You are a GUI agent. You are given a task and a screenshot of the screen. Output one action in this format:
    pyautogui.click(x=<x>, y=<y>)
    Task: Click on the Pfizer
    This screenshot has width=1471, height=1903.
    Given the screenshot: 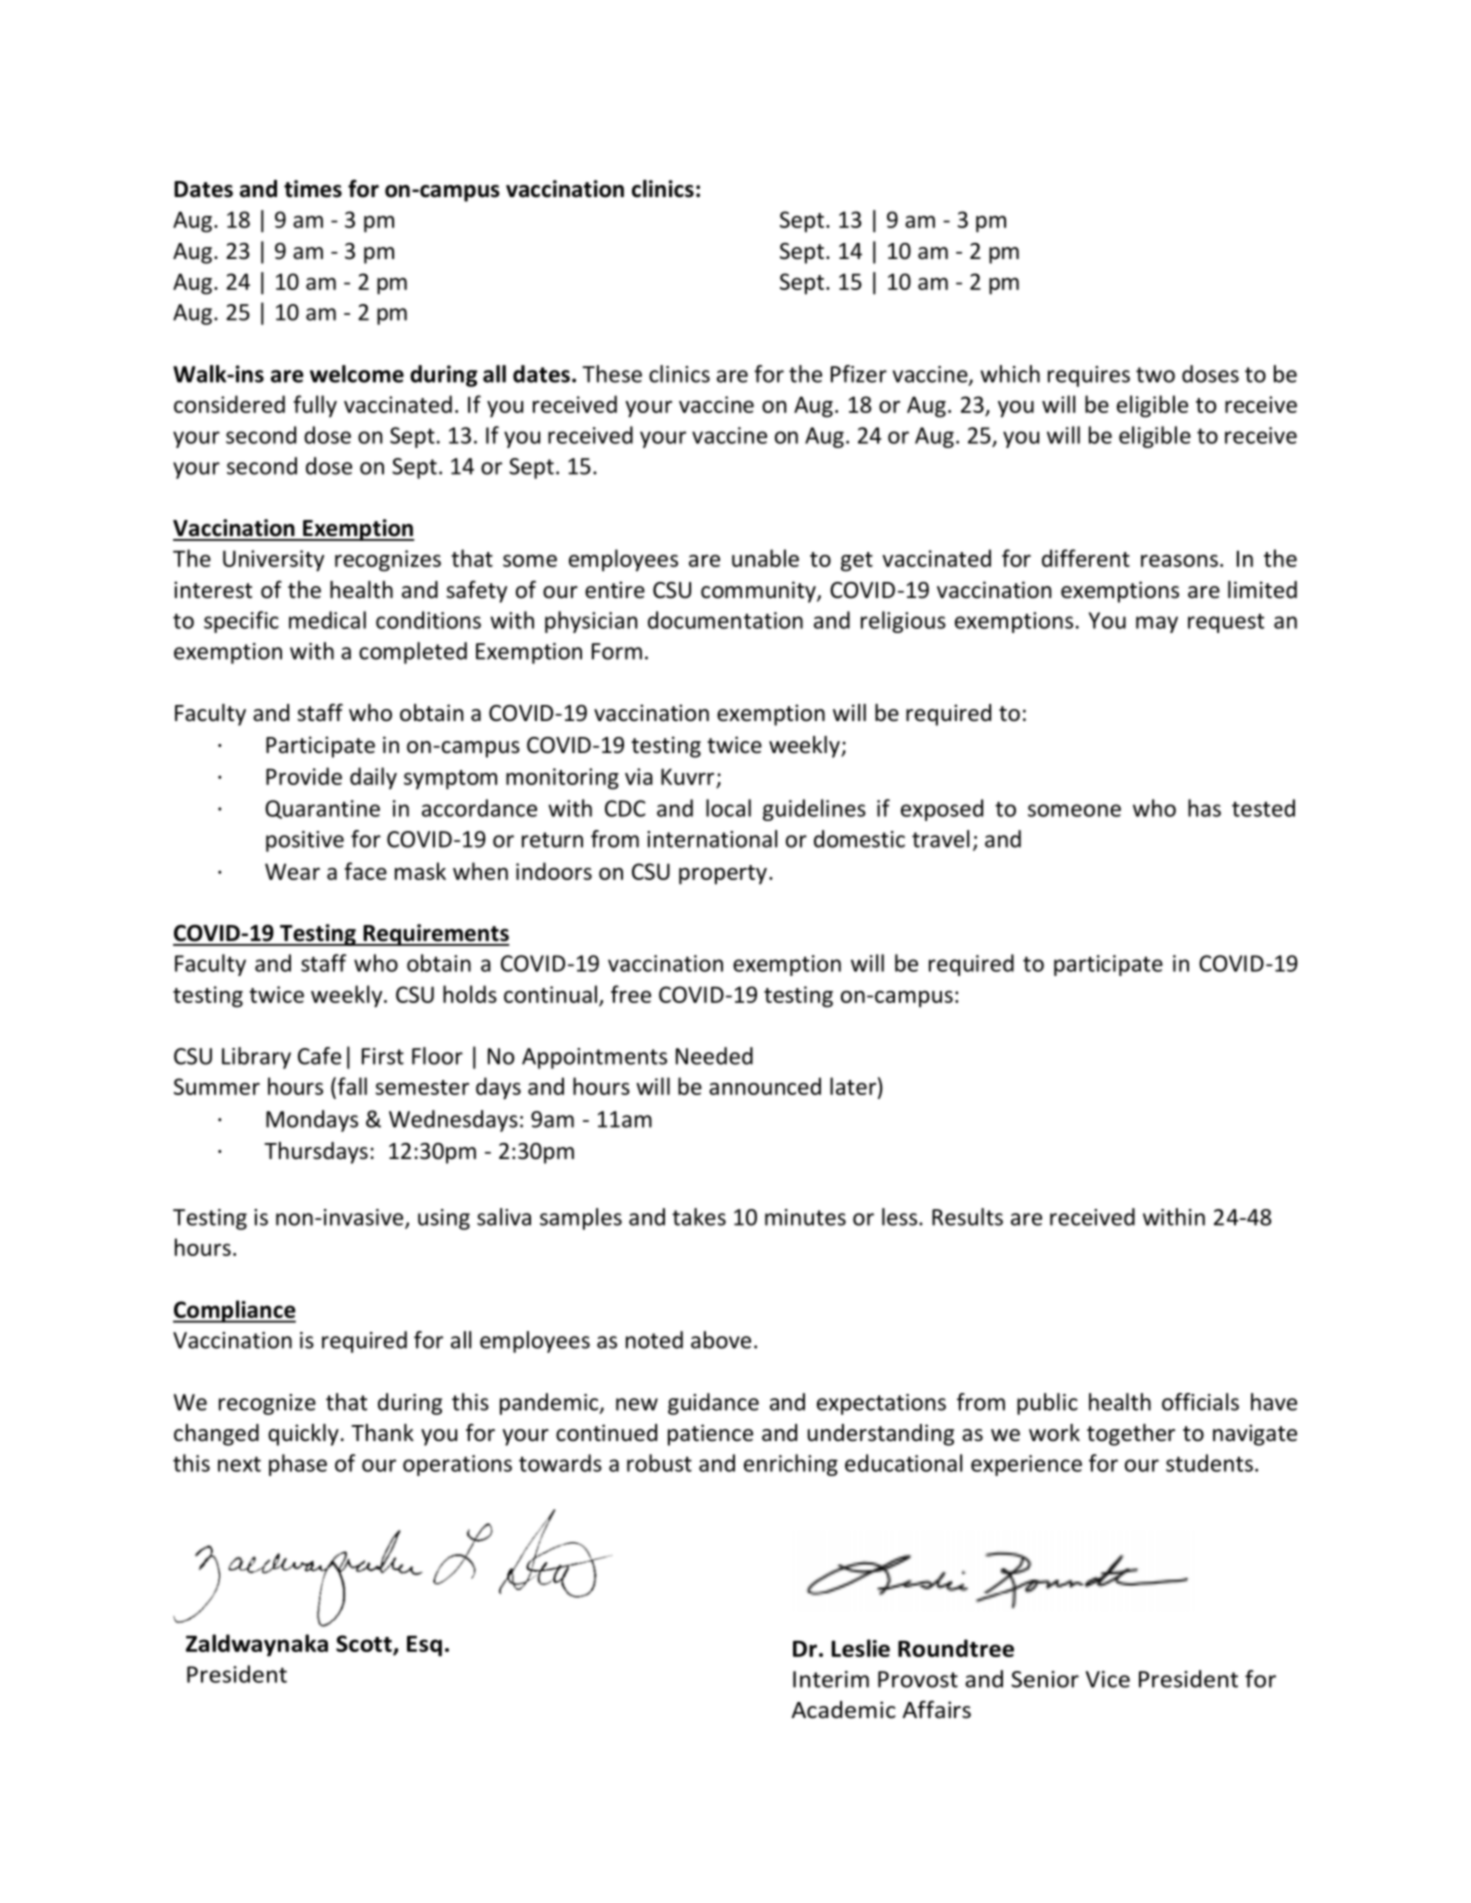 What is the action you would take?
    pyautogui.click(x=859, y=374)
